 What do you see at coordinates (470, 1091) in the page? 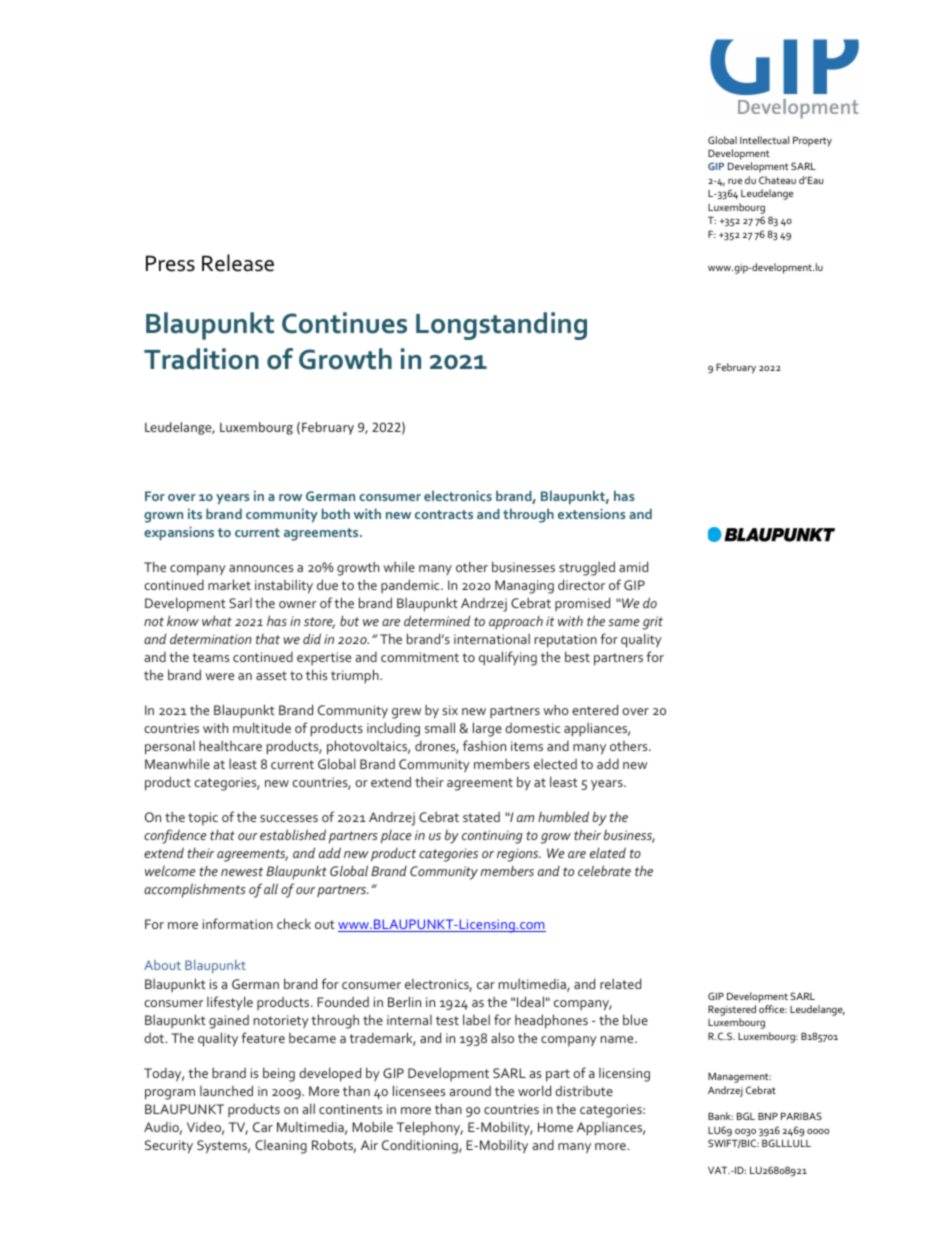
I see `around` at bounding box center [470, 1091].
